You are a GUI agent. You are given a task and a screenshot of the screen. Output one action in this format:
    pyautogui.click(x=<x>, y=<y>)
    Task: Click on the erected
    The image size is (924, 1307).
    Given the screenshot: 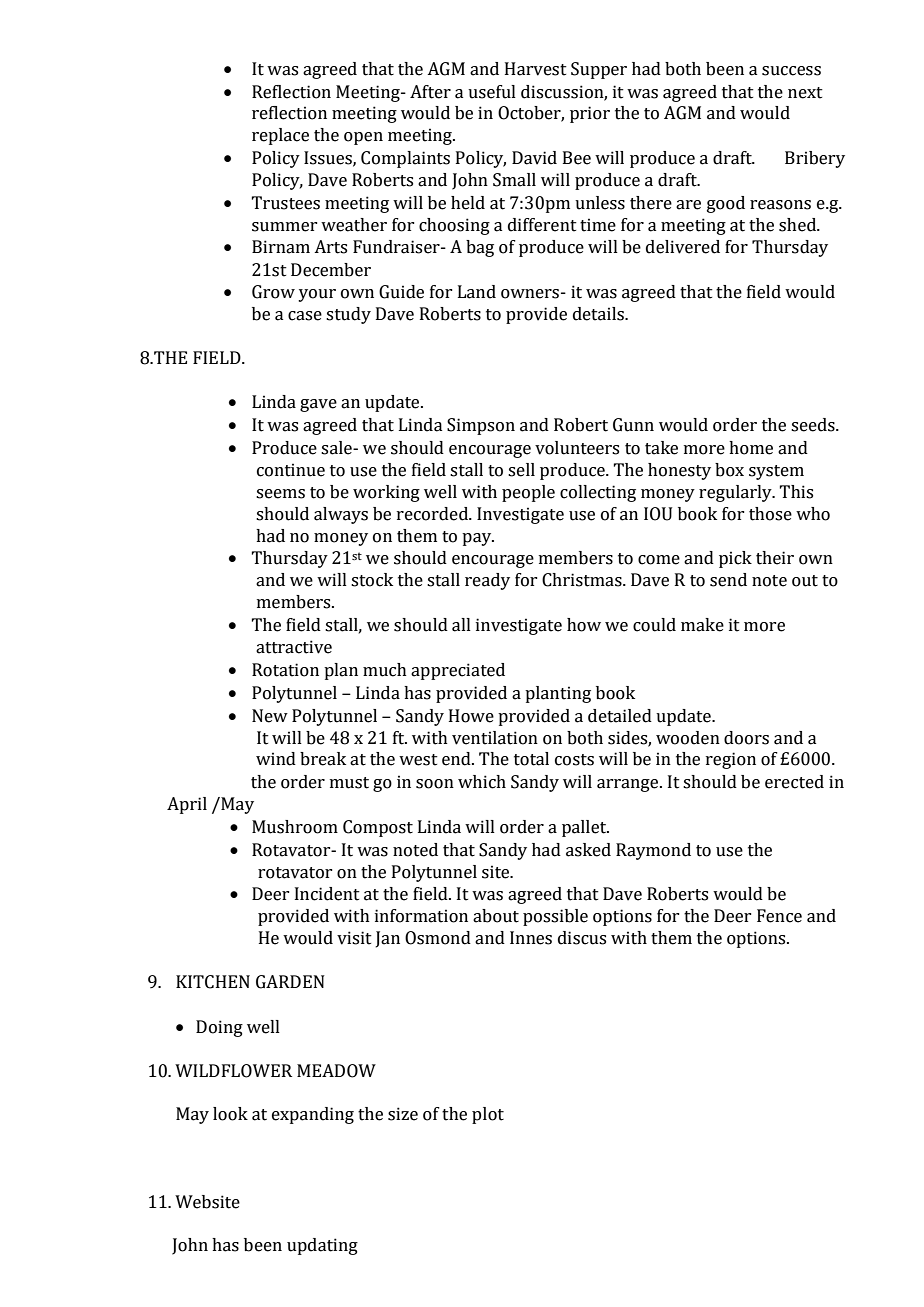 What is the action you would take?
    pyautogui.click(x=794, y=782)
